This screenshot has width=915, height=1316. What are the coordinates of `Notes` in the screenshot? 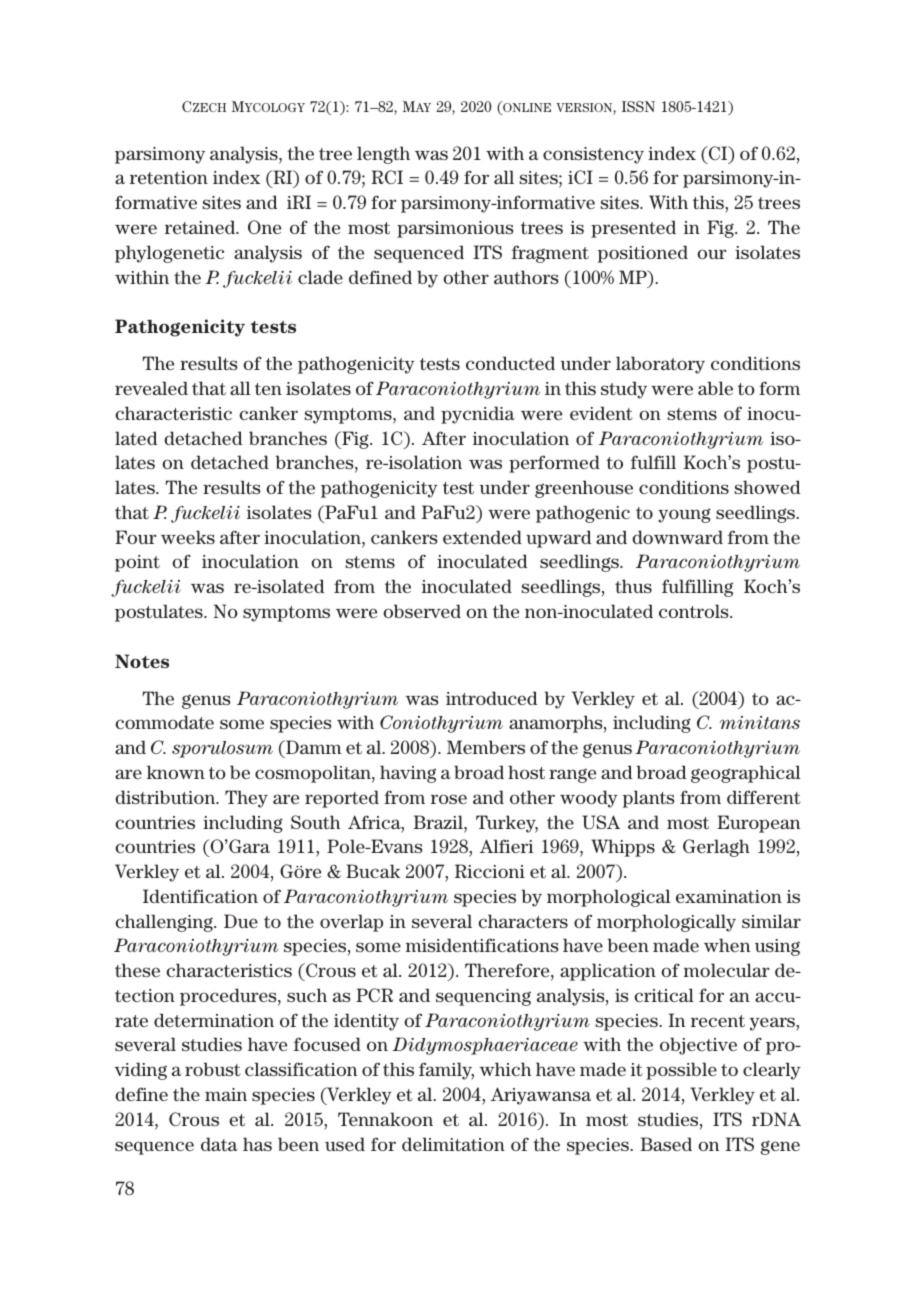 It's located at (142, 661).
